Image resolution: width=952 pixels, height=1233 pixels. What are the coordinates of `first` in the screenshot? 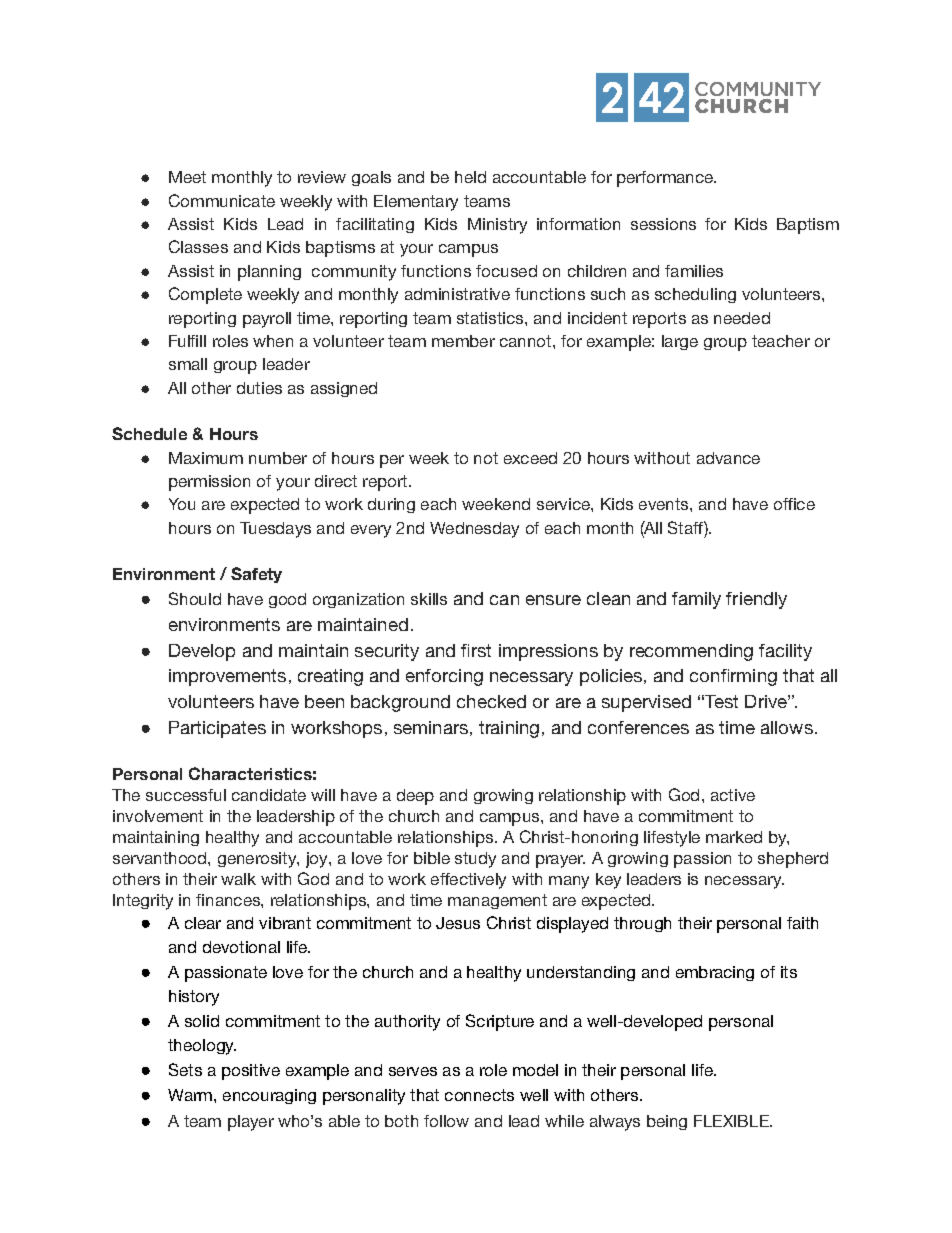 It's located at (476, 650).
